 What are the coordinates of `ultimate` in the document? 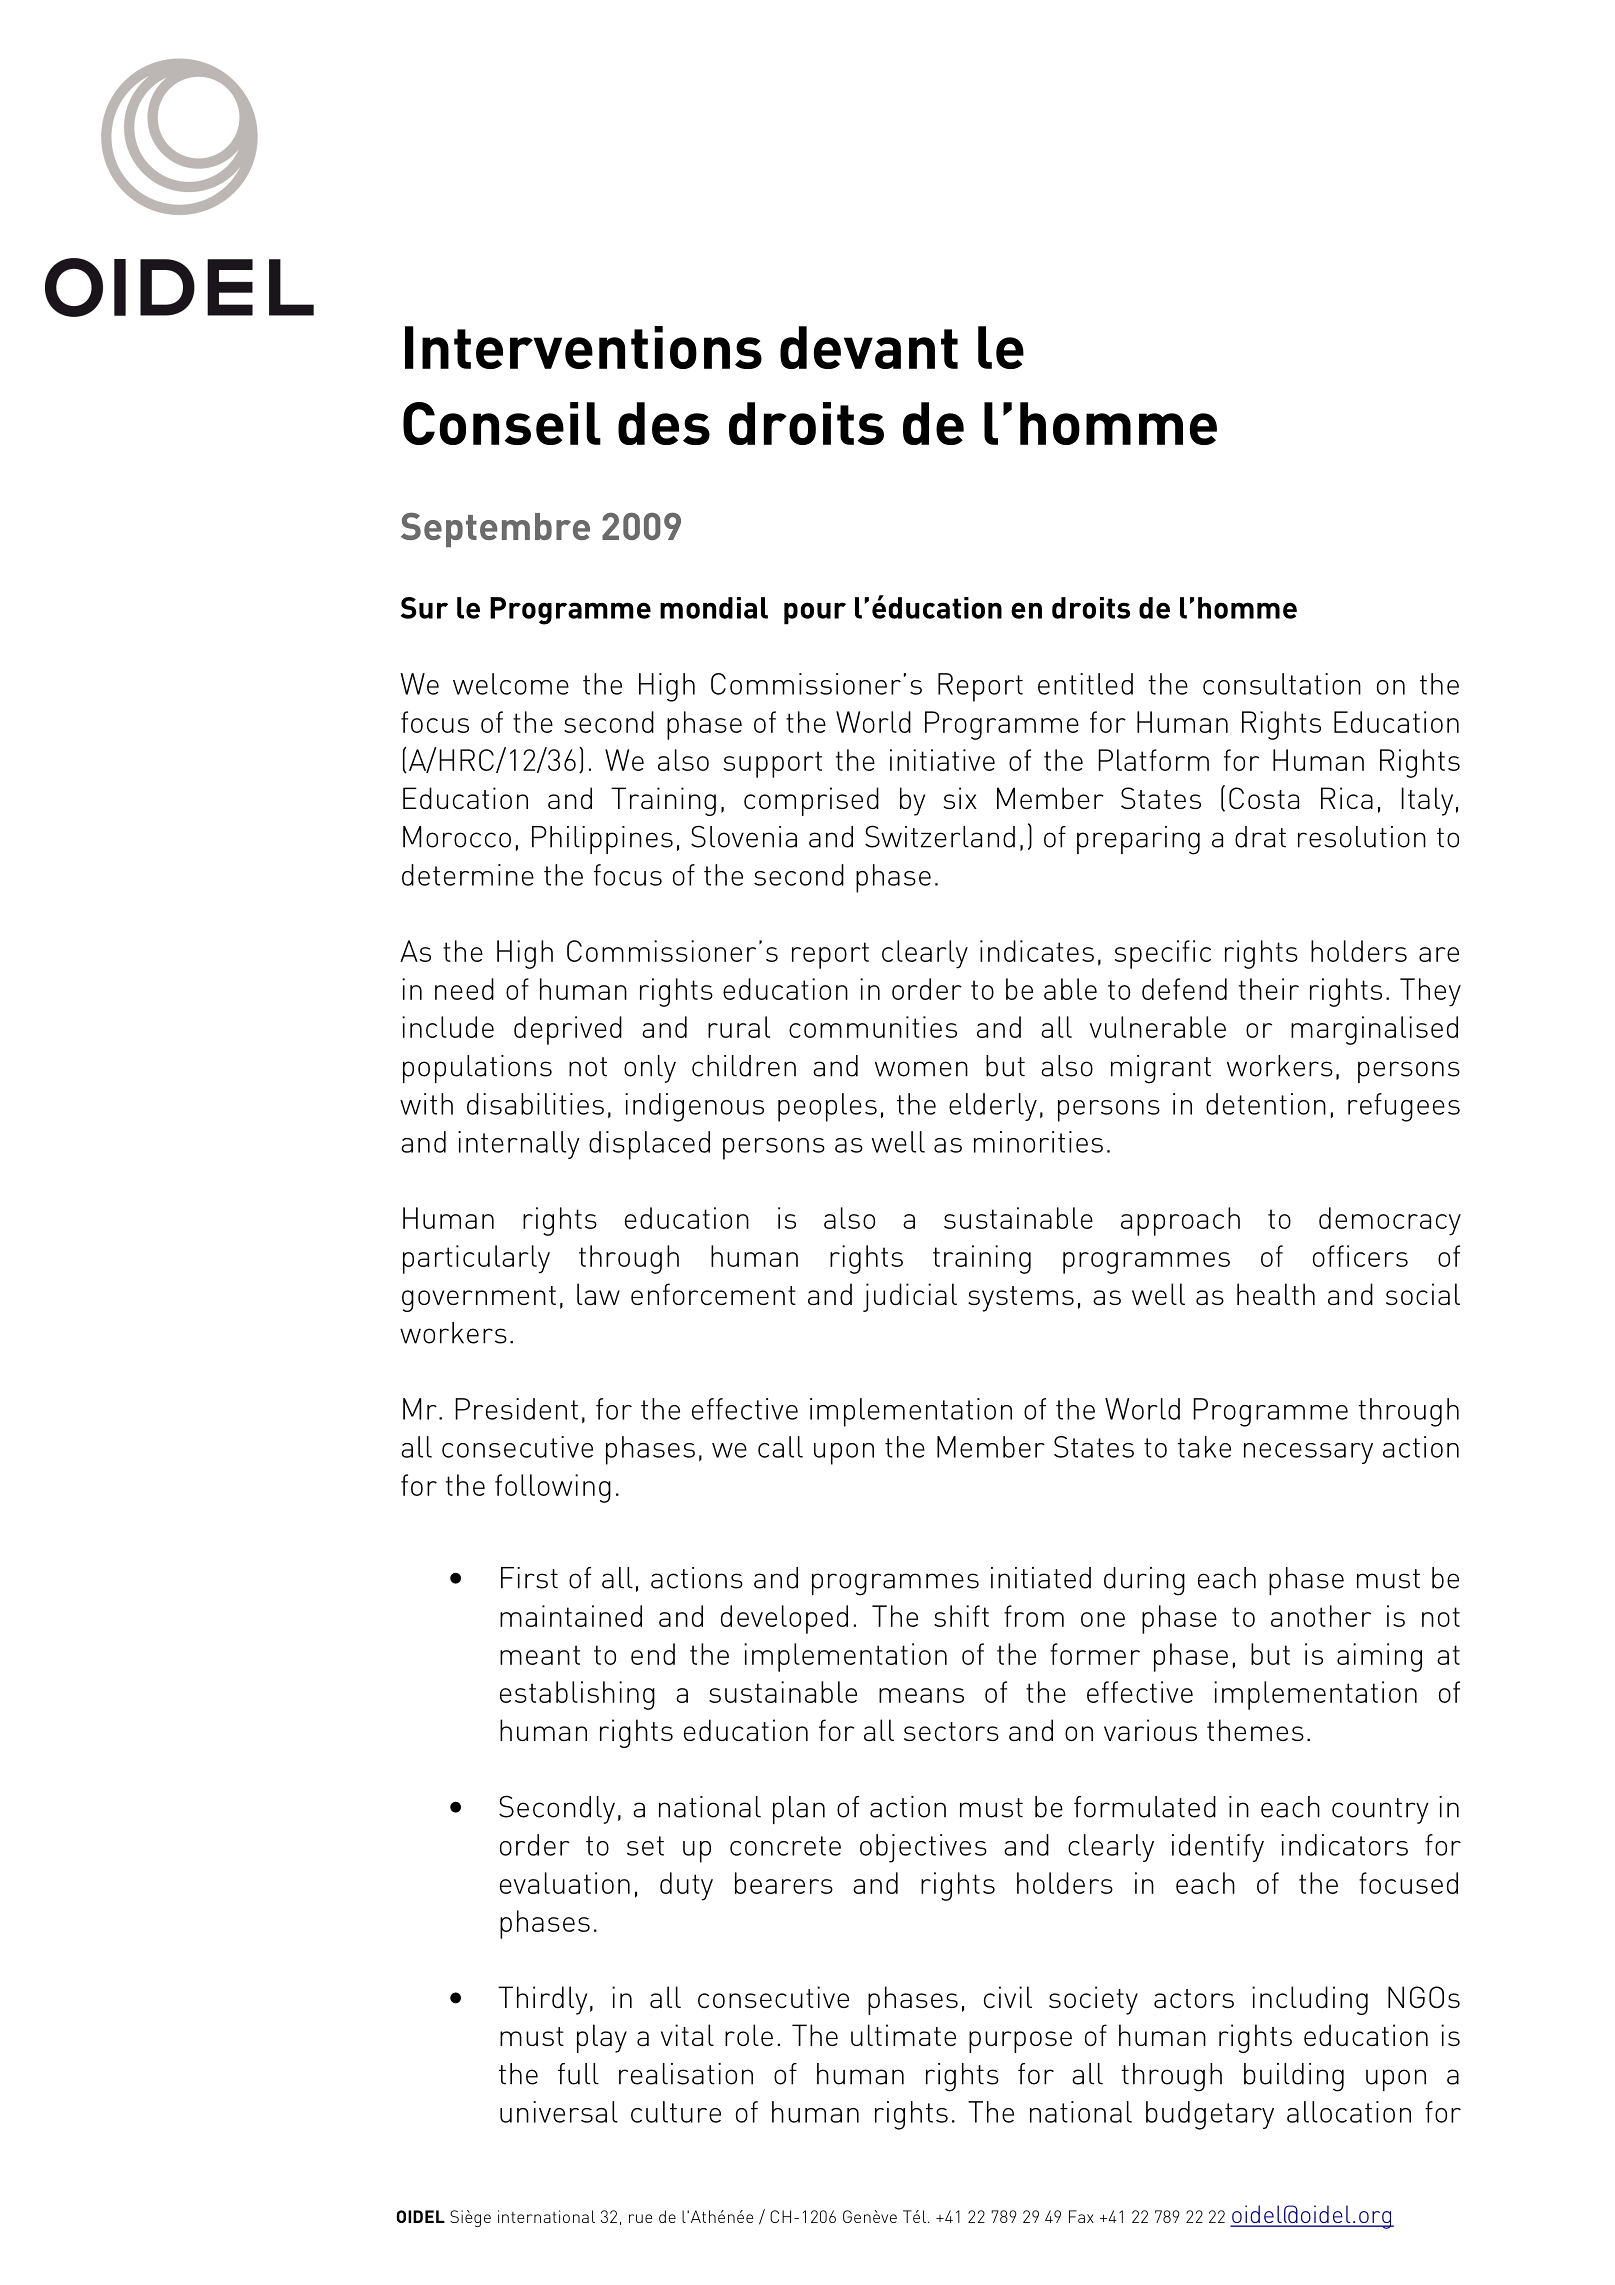 It's located at (903, 2035).
